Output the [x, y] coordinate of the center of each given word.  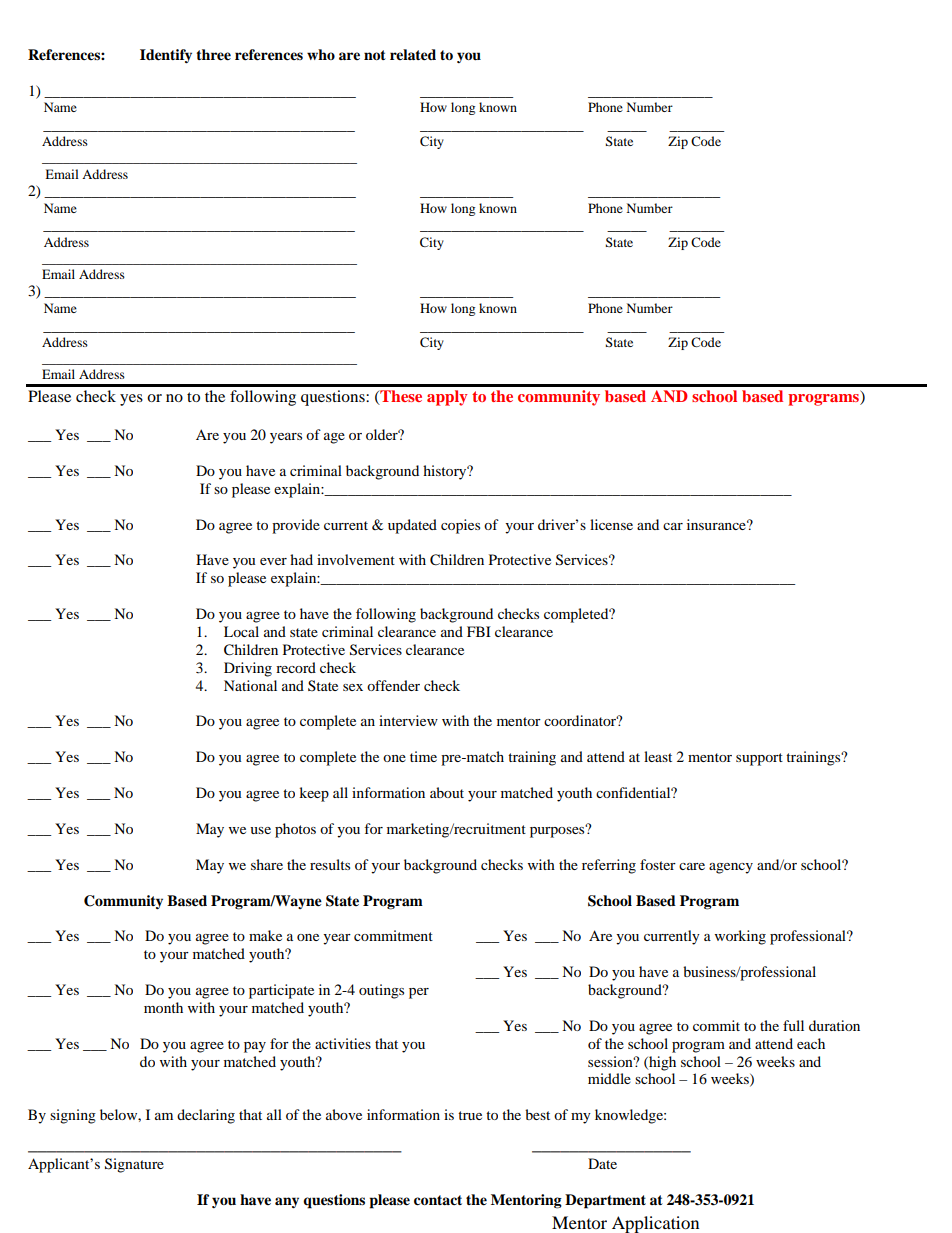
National [250, 685]
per [419, 993]
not [375, 55]
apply [447, 398]
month [163, 1007]
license [611, 524]
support [759, 759]
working [740, 937]
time [423, 756]
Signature [134, 1165]
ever [273, 561]
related [413, 55]
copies [460, 526]
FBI [479, 631]
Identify [166, 56]
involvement [356, 559]
